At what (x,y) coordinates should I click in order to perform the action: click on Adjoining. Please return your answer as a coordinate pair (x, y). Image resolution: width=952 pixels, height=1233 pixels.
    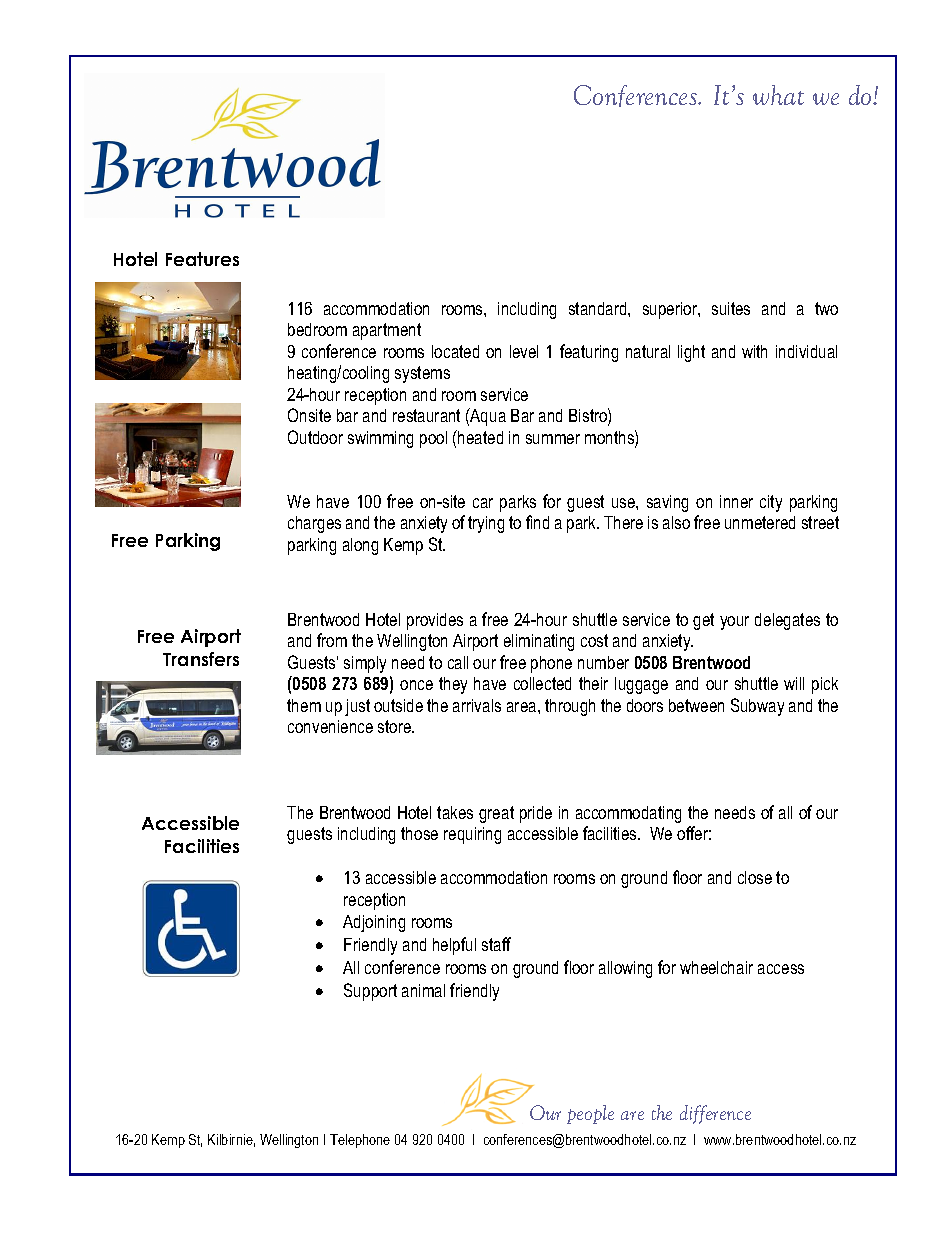
    Looking at the image, I should click on (374, 923).
